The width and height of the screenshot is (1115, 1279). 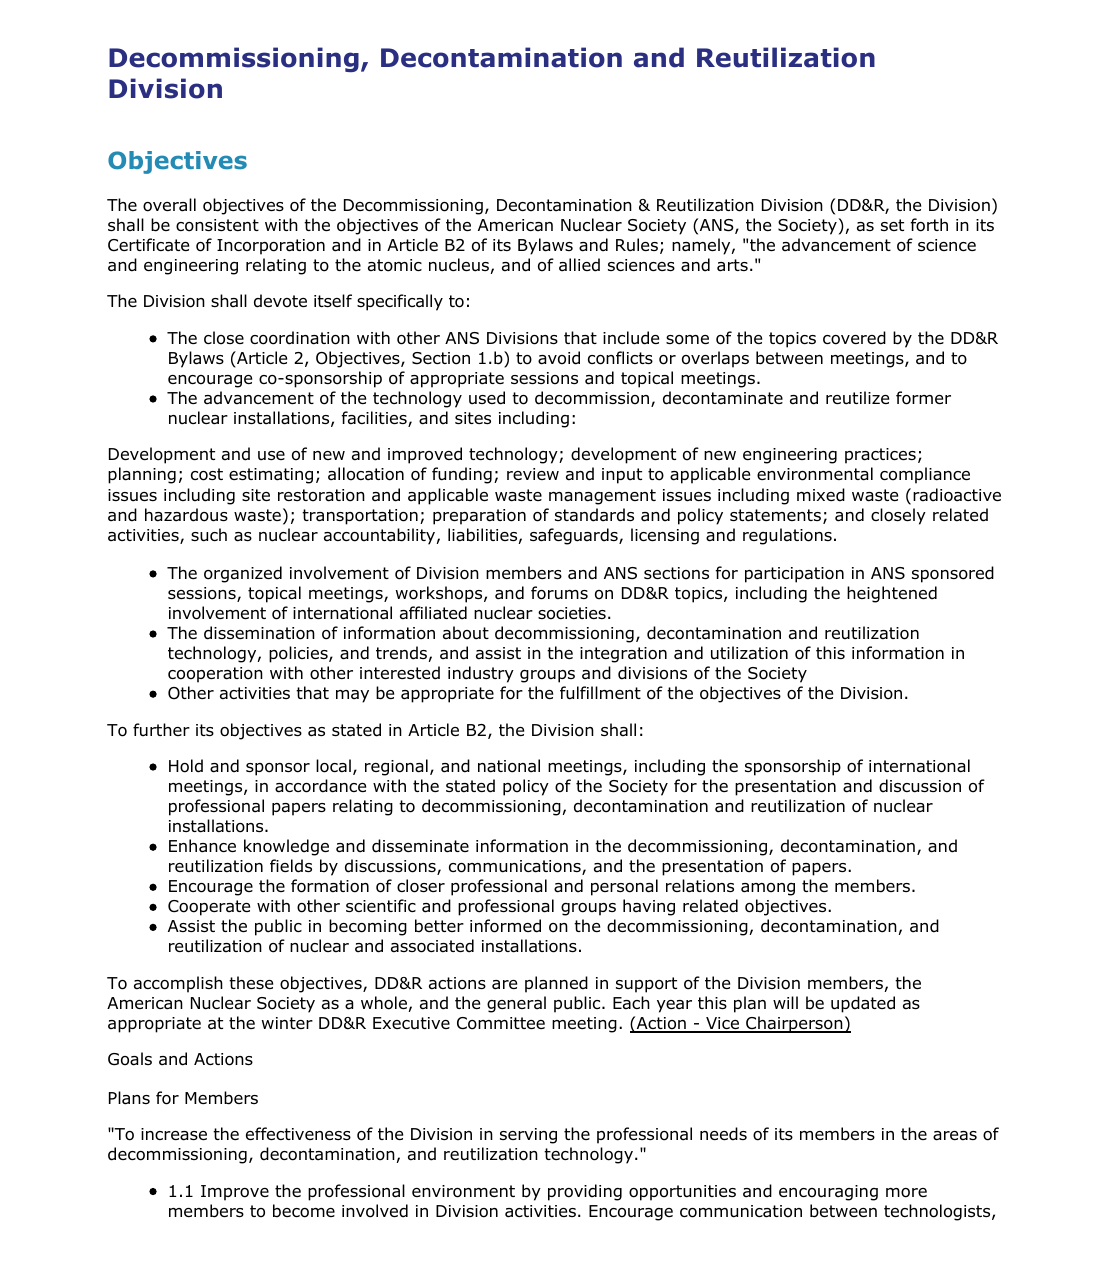 I want to click on set, so click(x=892, y=225).
